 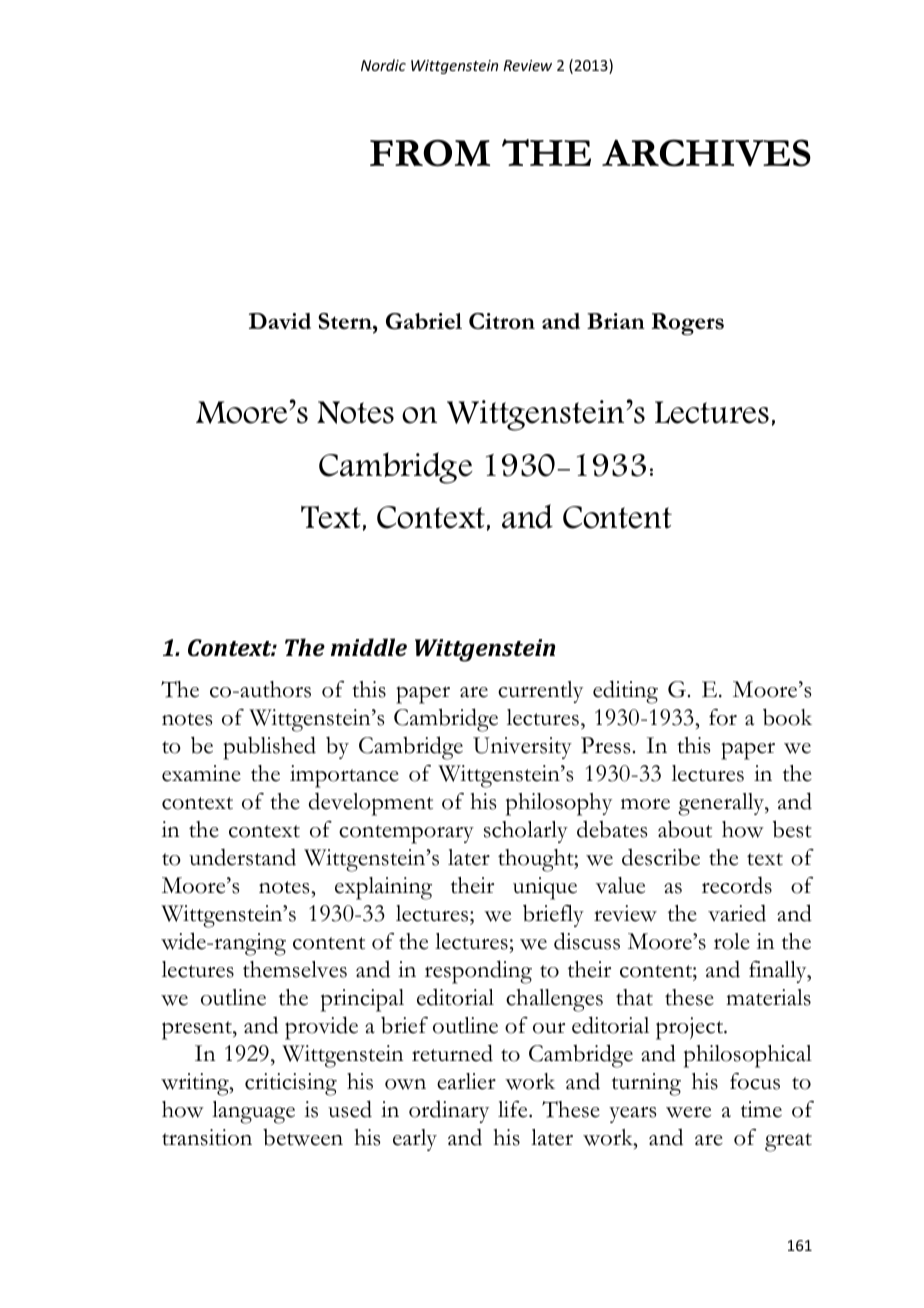 What do you see at coordinates (514, 1109) in the screenshot?
I see `life` at bounding box center [514, 1109].
